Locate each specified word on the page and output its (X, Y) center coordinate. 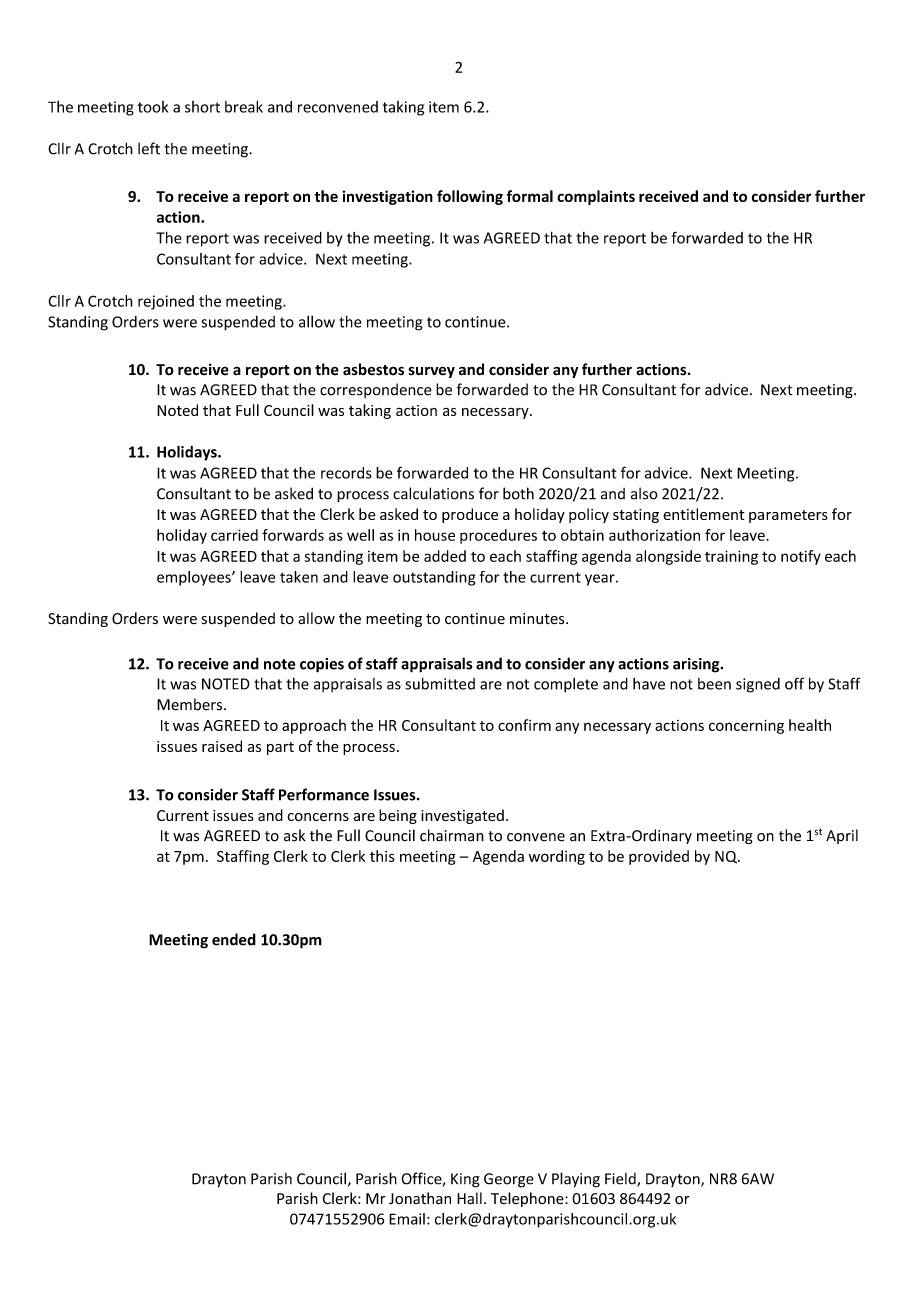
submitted (440, 683)
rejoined (166, 302)
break (244, 107)
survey (431, 372)
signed (758, 685)
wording (557, 857)
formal (529, 196)
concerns (318, 817)
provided (659, 857)
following (470, 197)
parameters (788, 516)
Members (191, 704)
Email (407, 1219)
